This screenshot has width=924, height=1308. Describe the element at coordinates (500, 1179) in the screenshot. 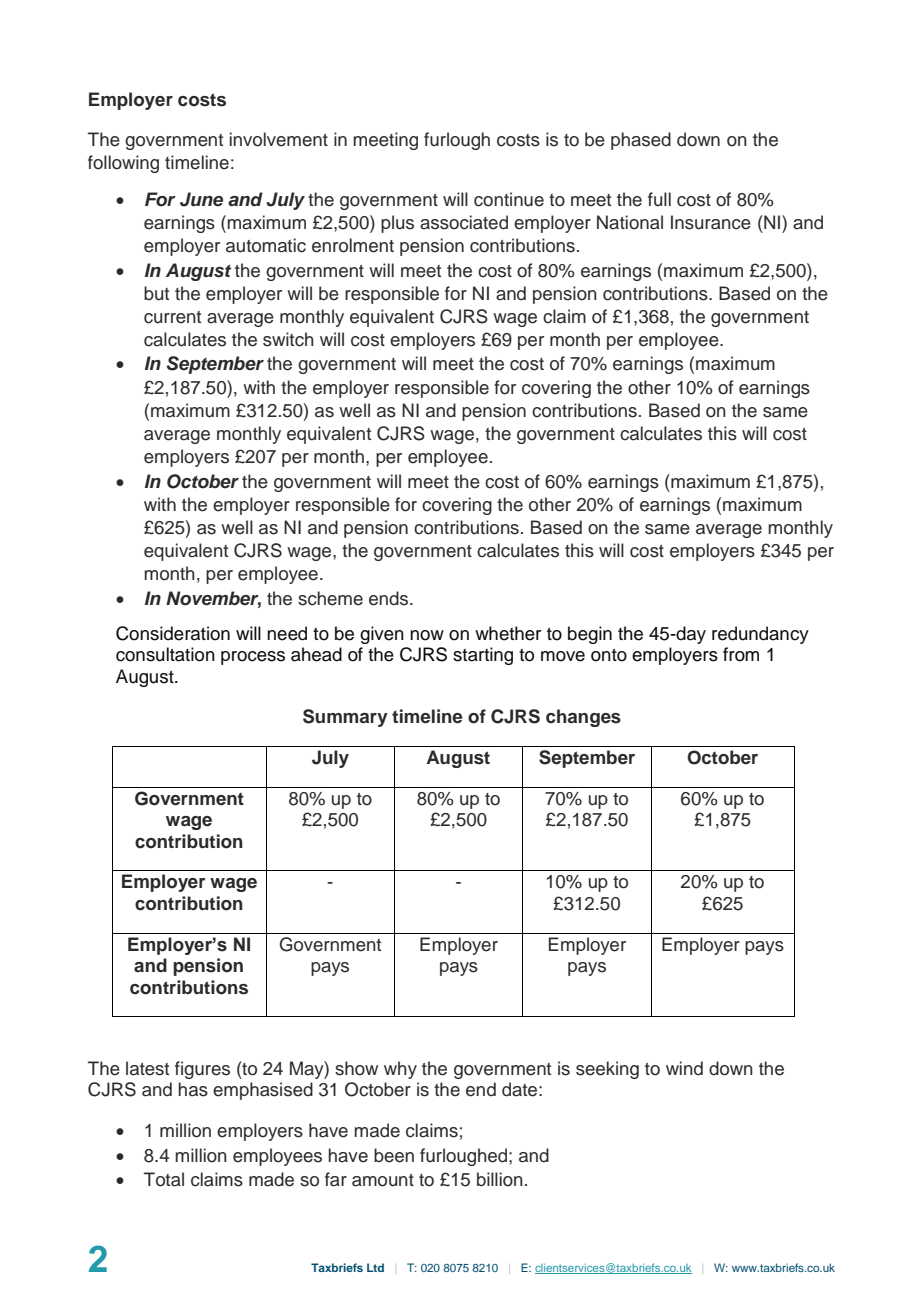

I see `billion` at that location.
